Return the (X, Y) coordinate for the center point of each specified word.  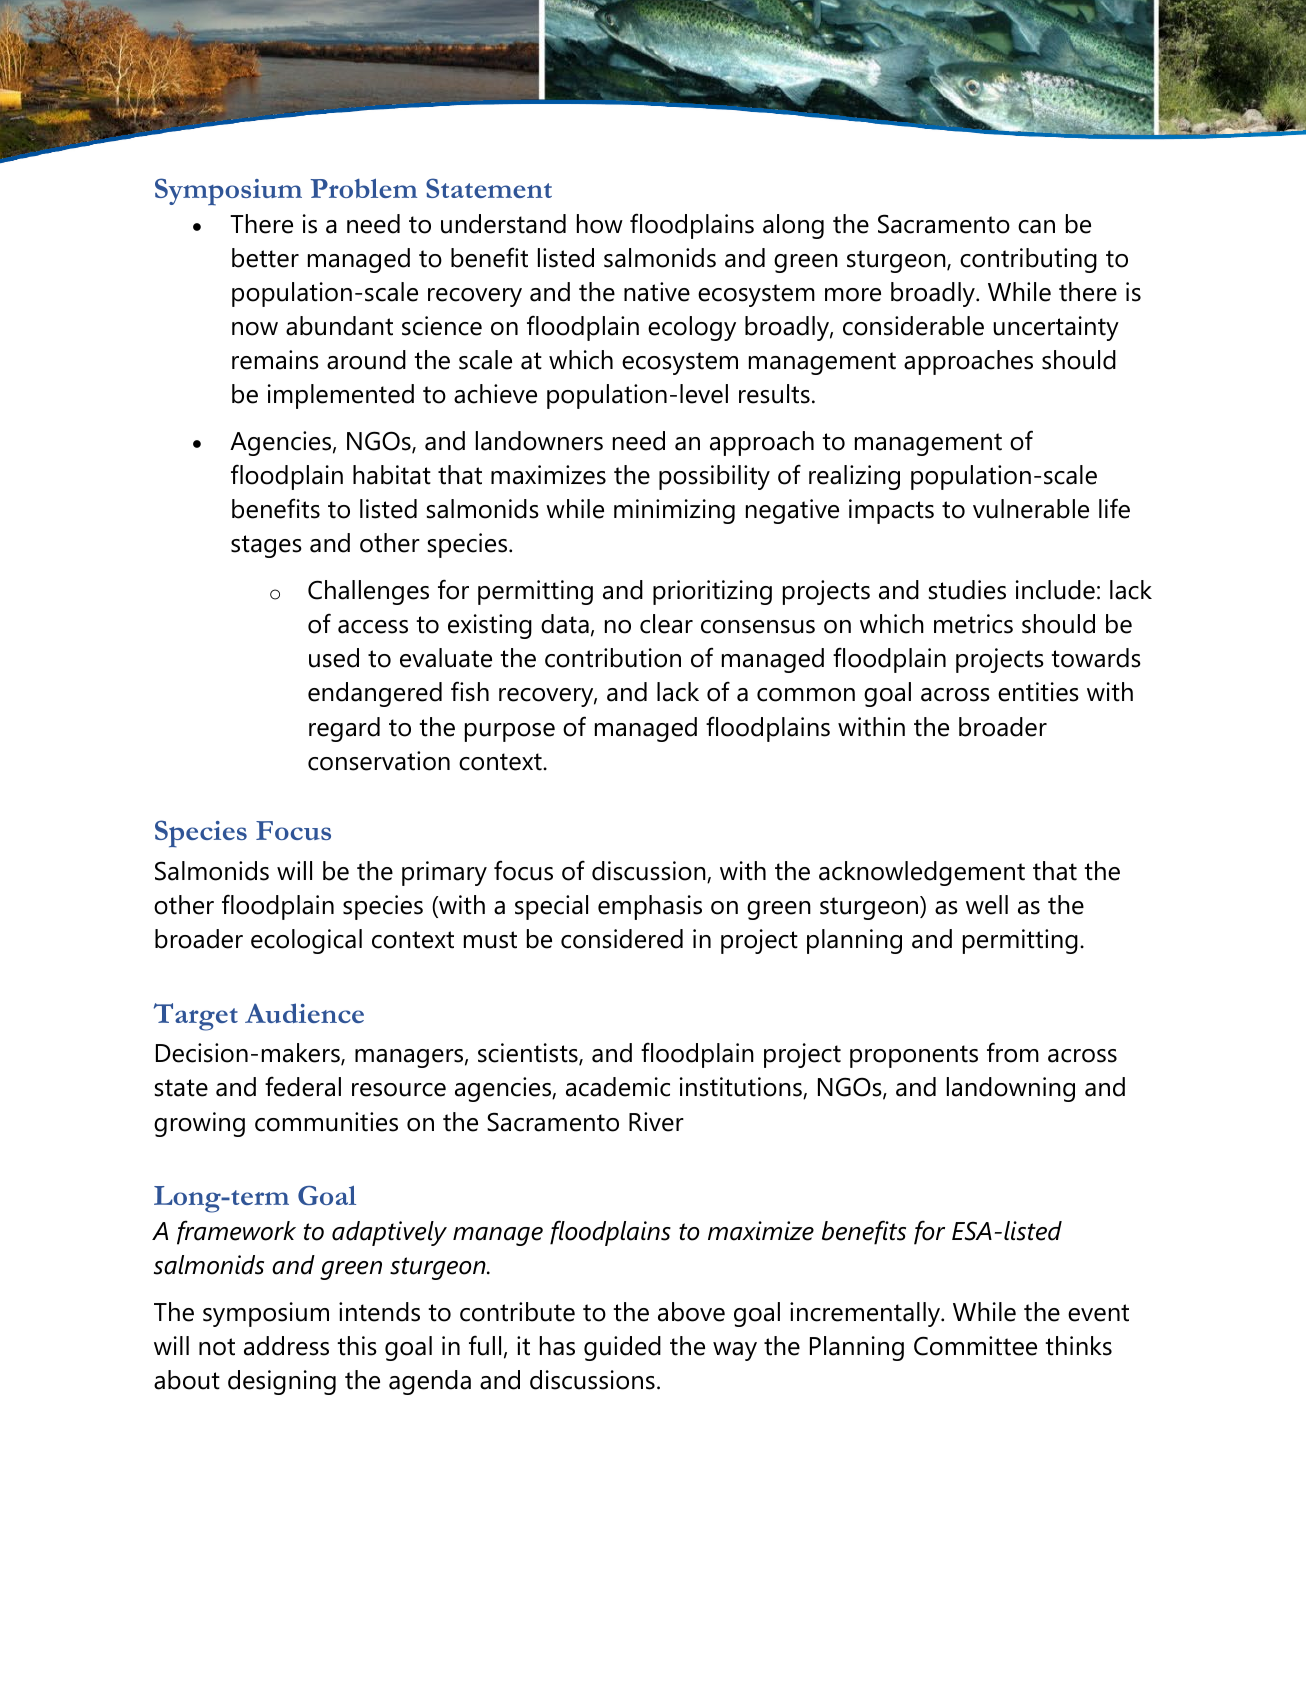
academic (618, 1087)
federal (303, 1086)
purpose (510, 732)
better (265, 258)
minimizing (674, 511)
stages (266, 546)
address (286, 1346)
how (600, 224)
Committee (975, 1346)
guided (622, 1348)
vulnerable (1031, 509)
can (1036, 227)
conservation (379, 761)
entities (1038, 692)
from (1013, 1052)
